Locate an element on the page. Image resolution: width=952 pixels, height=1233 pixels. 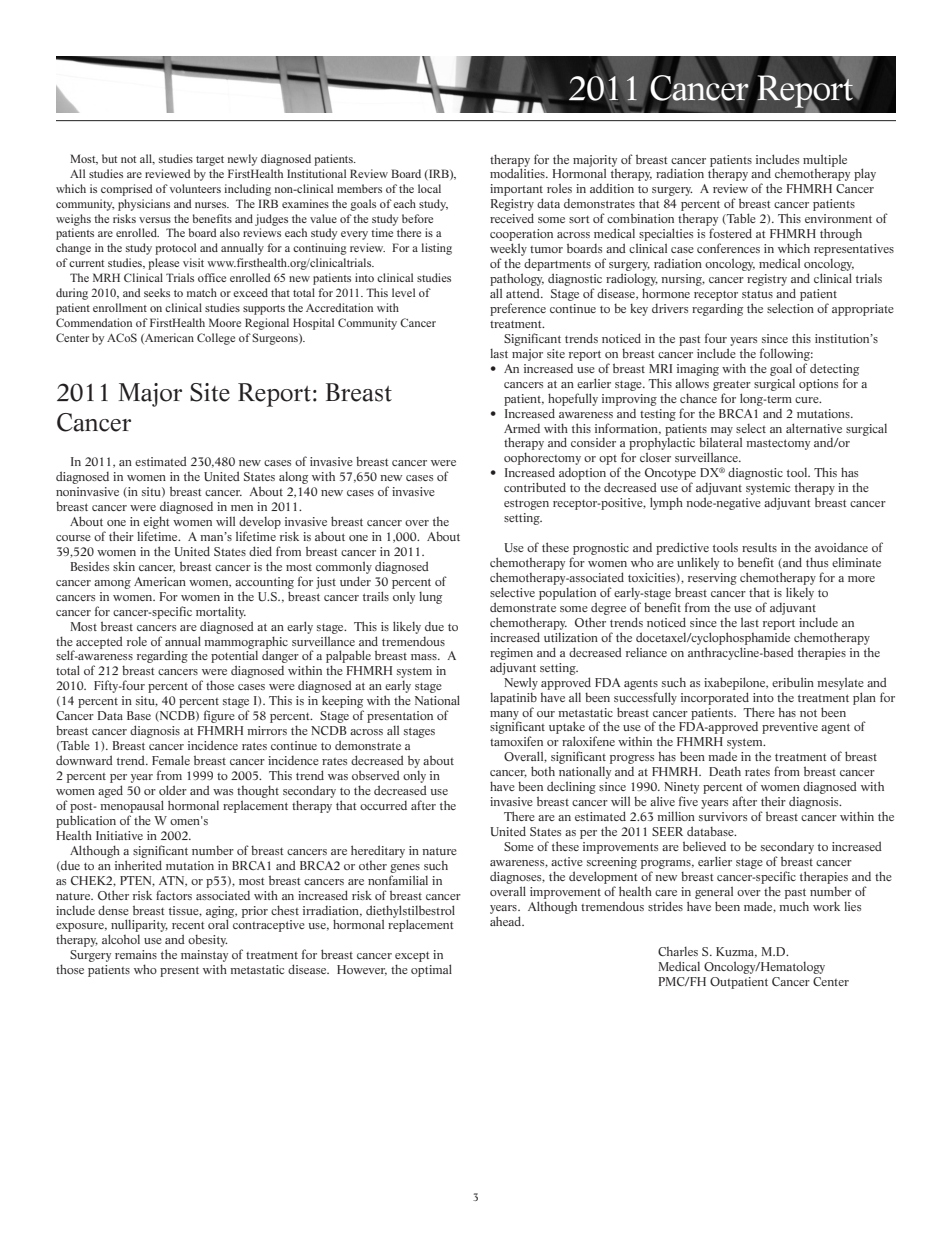
greater is located at coordinates (732, 386).
